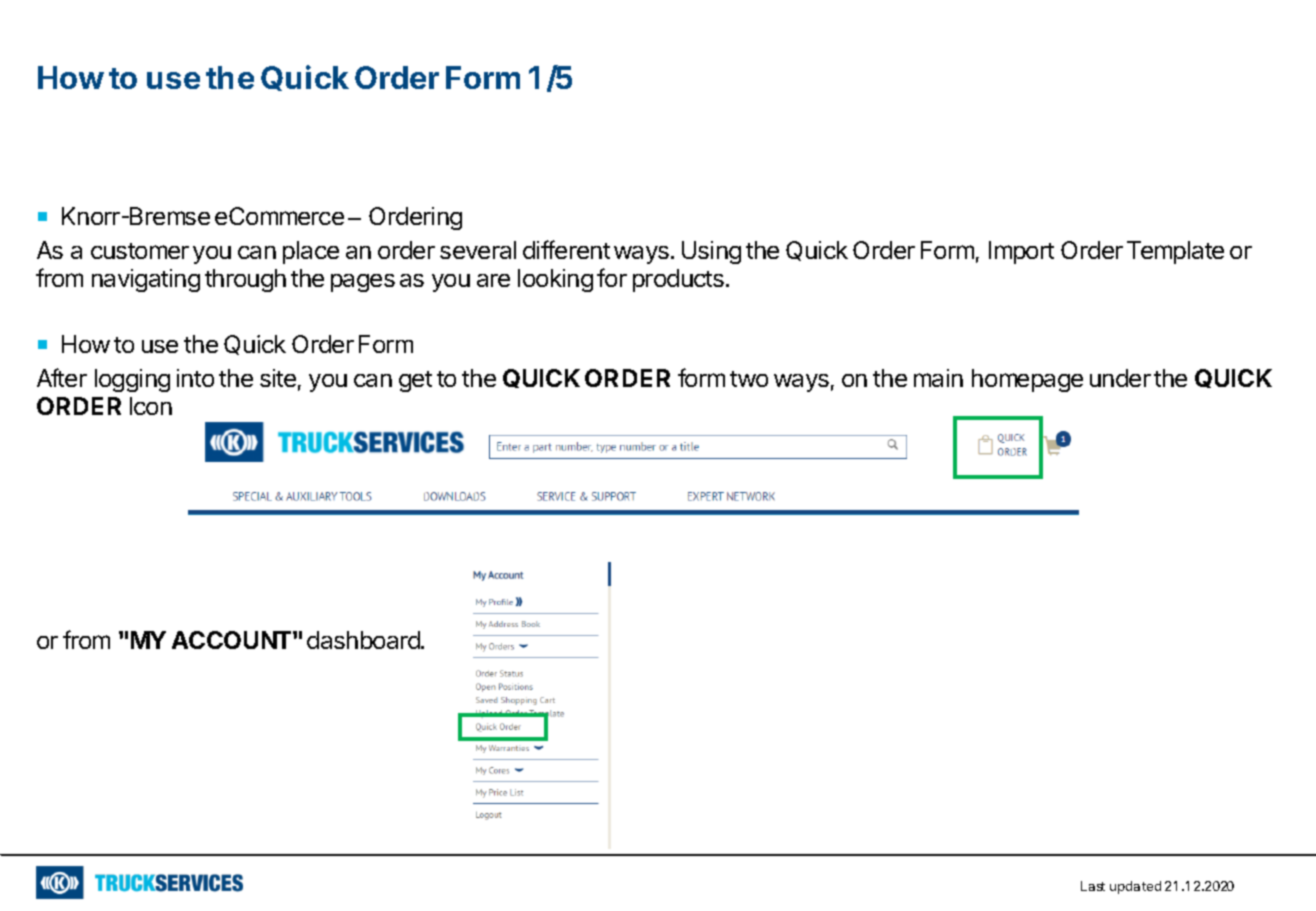  What do you see at coordinates (938, 378) in the document?
I see `main` at bounding box center [938, 378].
